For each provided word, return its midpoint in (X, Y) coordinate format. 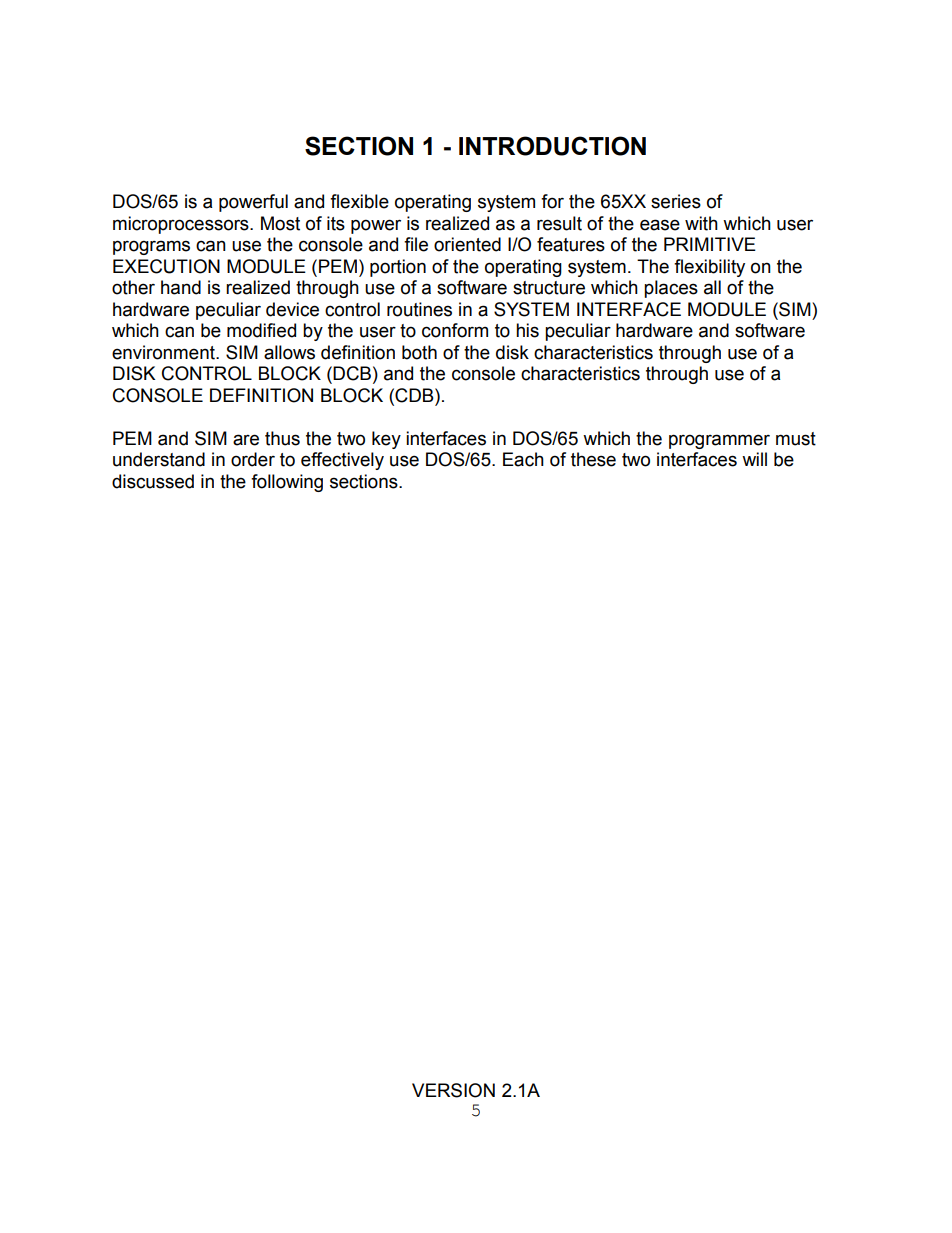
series (676, 201)
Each (523, 459)
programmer (719, 441)
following (287, 483)
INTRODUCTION (552, 146)
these (593, 459)
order (253, 459)
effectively (342, 461)
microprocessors (182, 225)
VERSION (453, 1090)
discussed (153, 481)
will (754, 459)
